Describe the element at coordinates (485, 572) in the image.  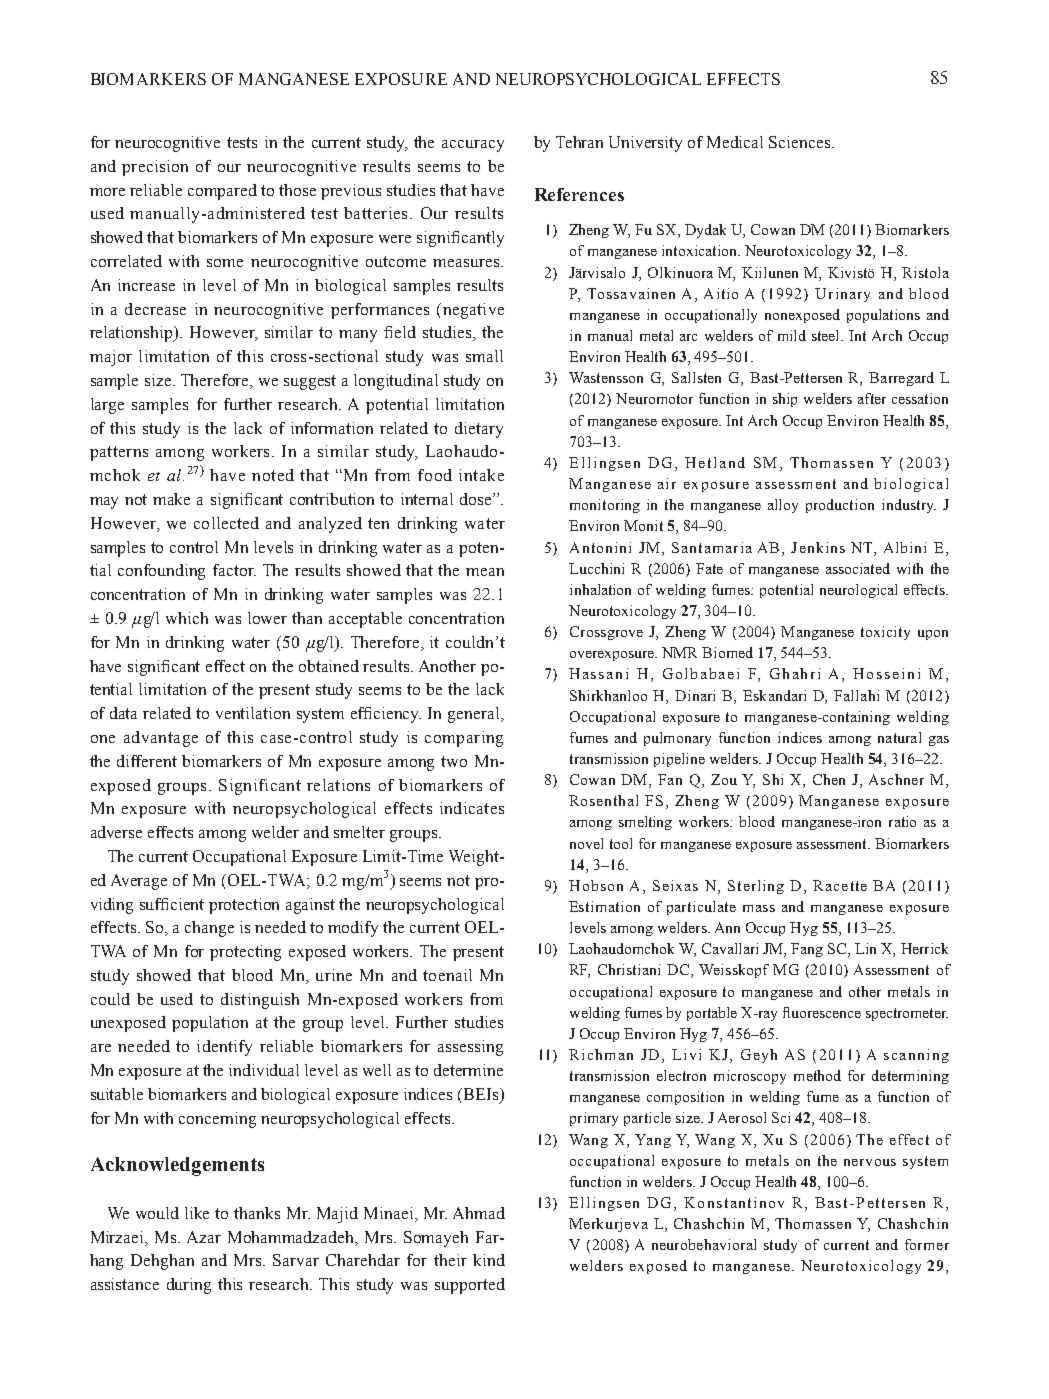
I see `mean` at that location.
